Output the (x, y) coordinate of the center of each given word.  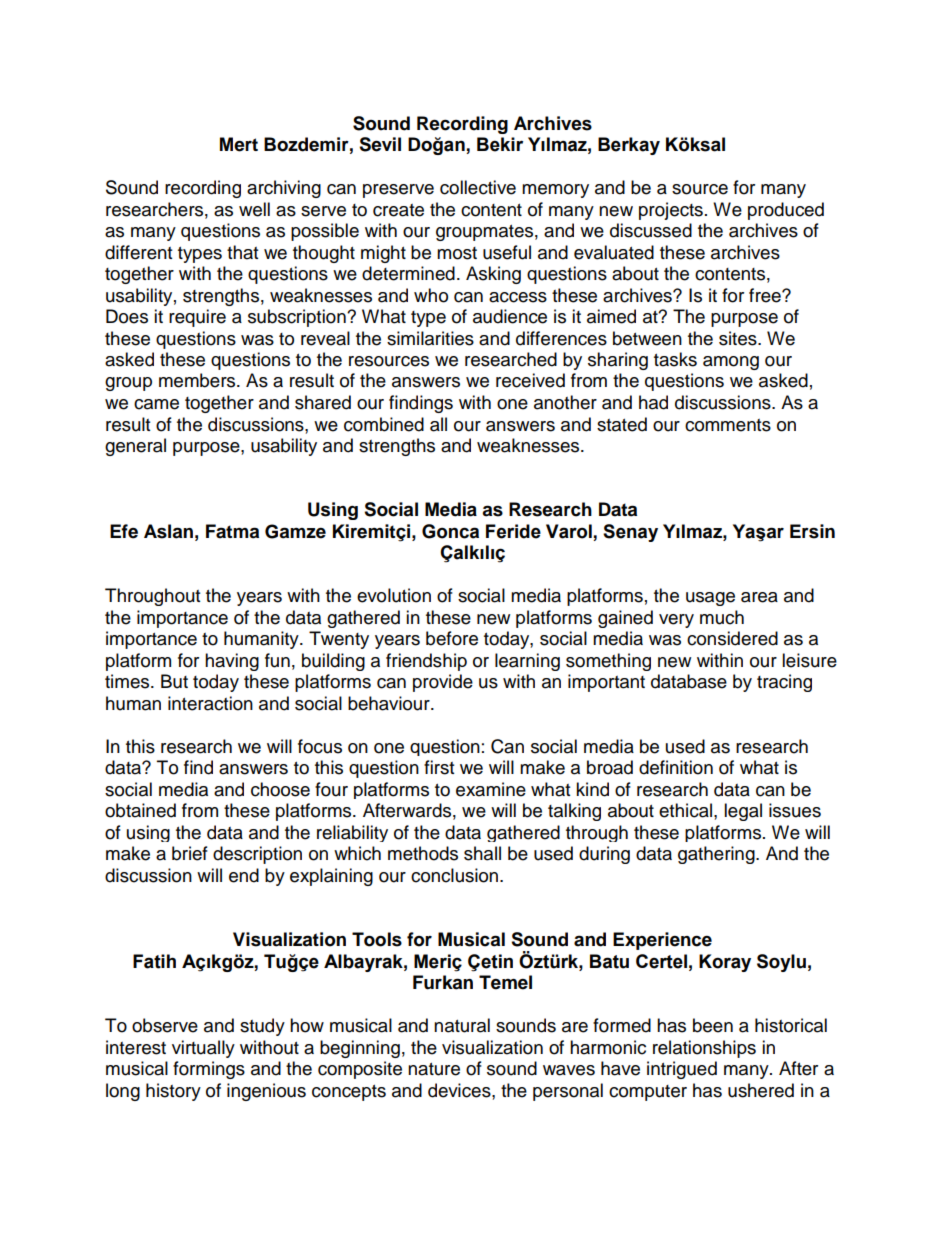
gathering (717, 855)
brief (190, 853)
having (232, 662)
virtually (203, 1049)
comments (728, 425)
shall (482, 853)
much (722, 617)
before (452, 638)
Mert (239, 144)
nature (434, 1069)
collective (478, 187)
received (530, 380)
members (198, 380)
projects (671, 211)
